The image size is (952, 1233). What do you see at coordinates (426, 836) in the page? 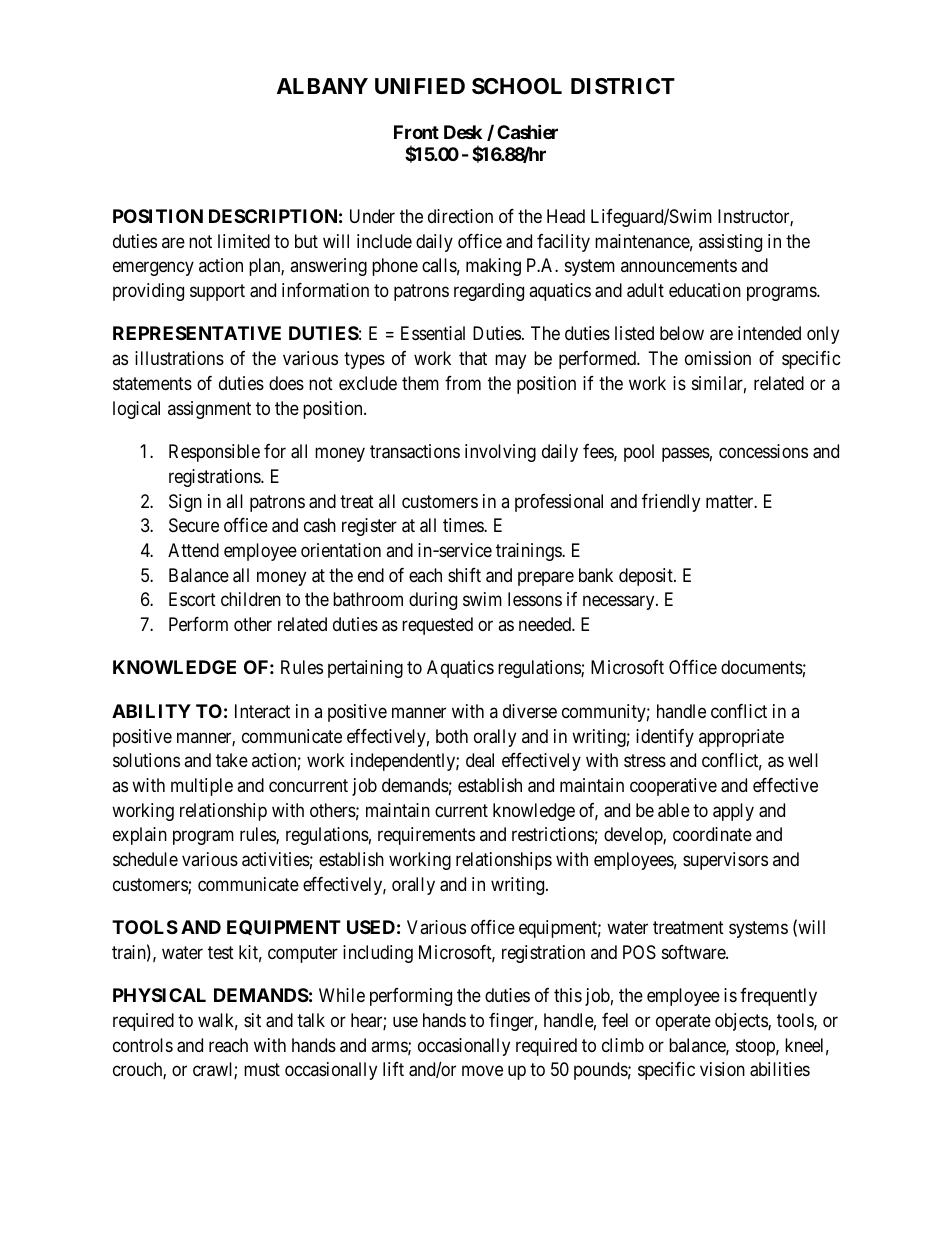
I see `requirements` at bounding box center [426, 836].
